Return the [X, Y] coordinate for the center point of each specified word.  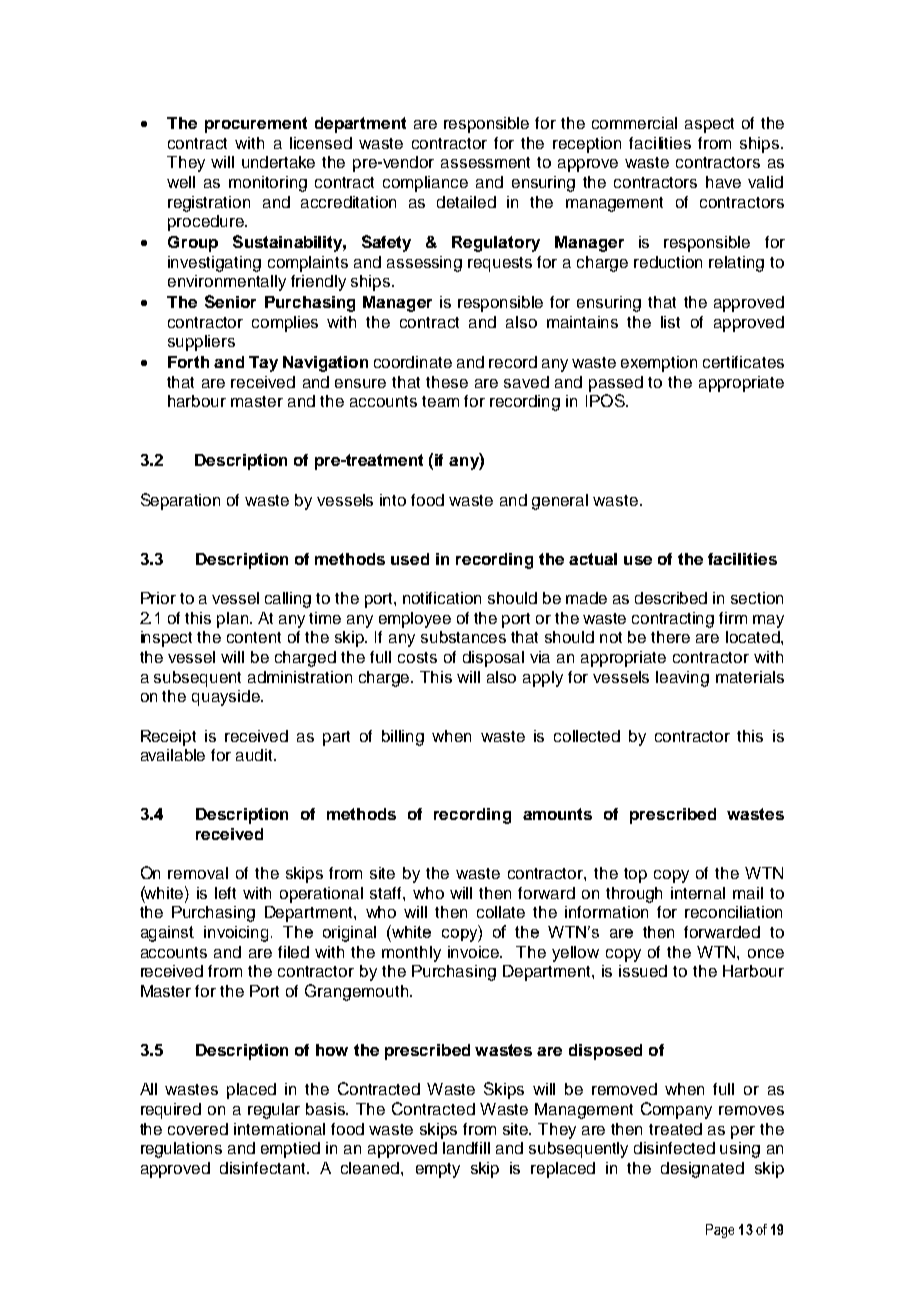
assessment [485, 162]
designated [702, 1170]
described [671, 598]
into [393, 500]
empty [438, 1170]
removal [198, 873]
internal [698, 893]
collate [501, 912]
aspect [709, 125]
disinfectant [264, 1168]
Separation [180, 501]
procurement [256, 125]
